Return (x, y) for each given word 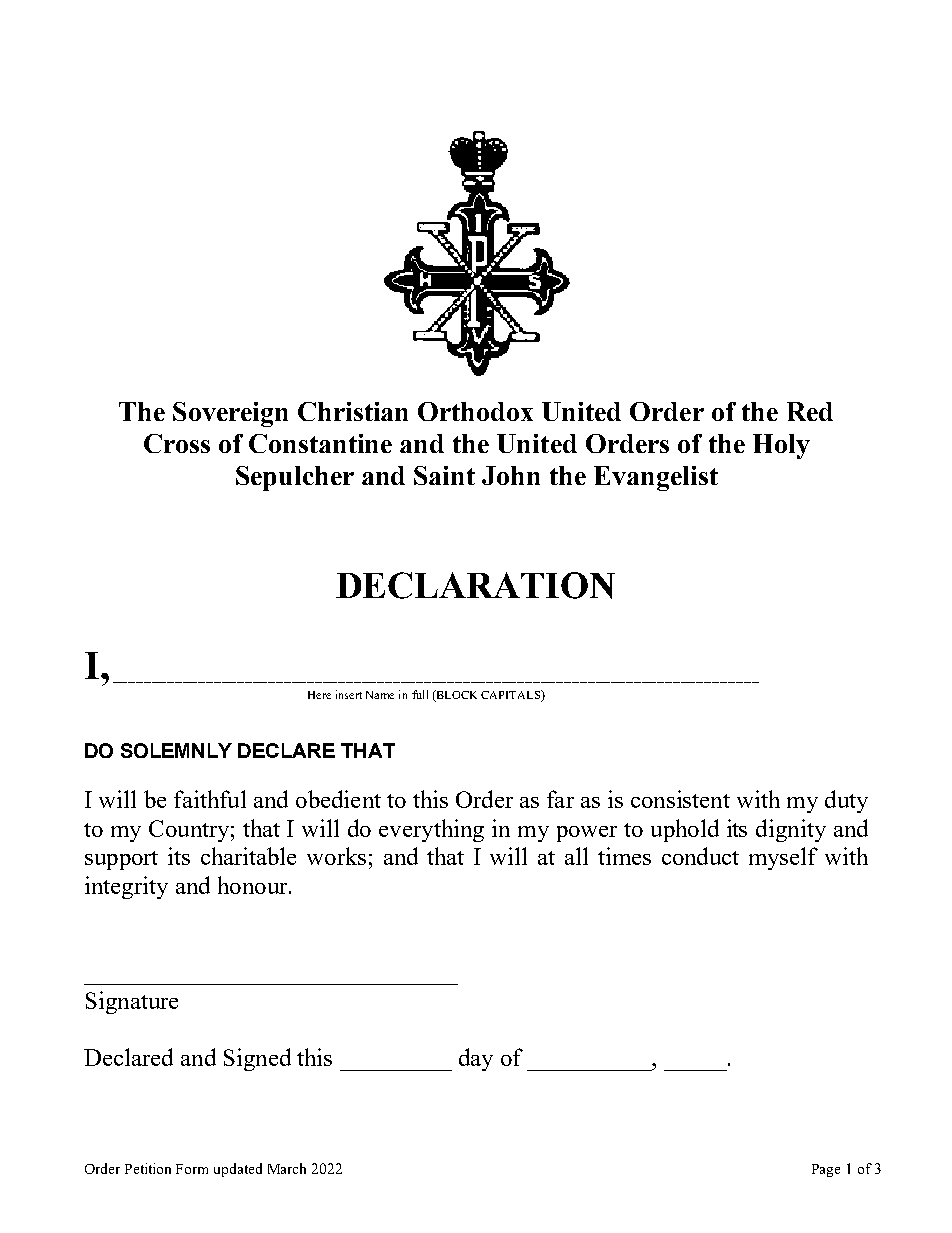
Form (192, 1169)
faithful (210, 799)
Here (319, 695)
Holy (781, 446)
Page (826, 1170)
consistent (680, 799)
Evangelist (656, 478)
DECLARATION (475, 585)
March (287, 1168)
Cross (177, 443)
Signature (132, 1002)
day (476, 1059)
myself (783, 858)
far (560, 799)
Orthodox (475, 411)
